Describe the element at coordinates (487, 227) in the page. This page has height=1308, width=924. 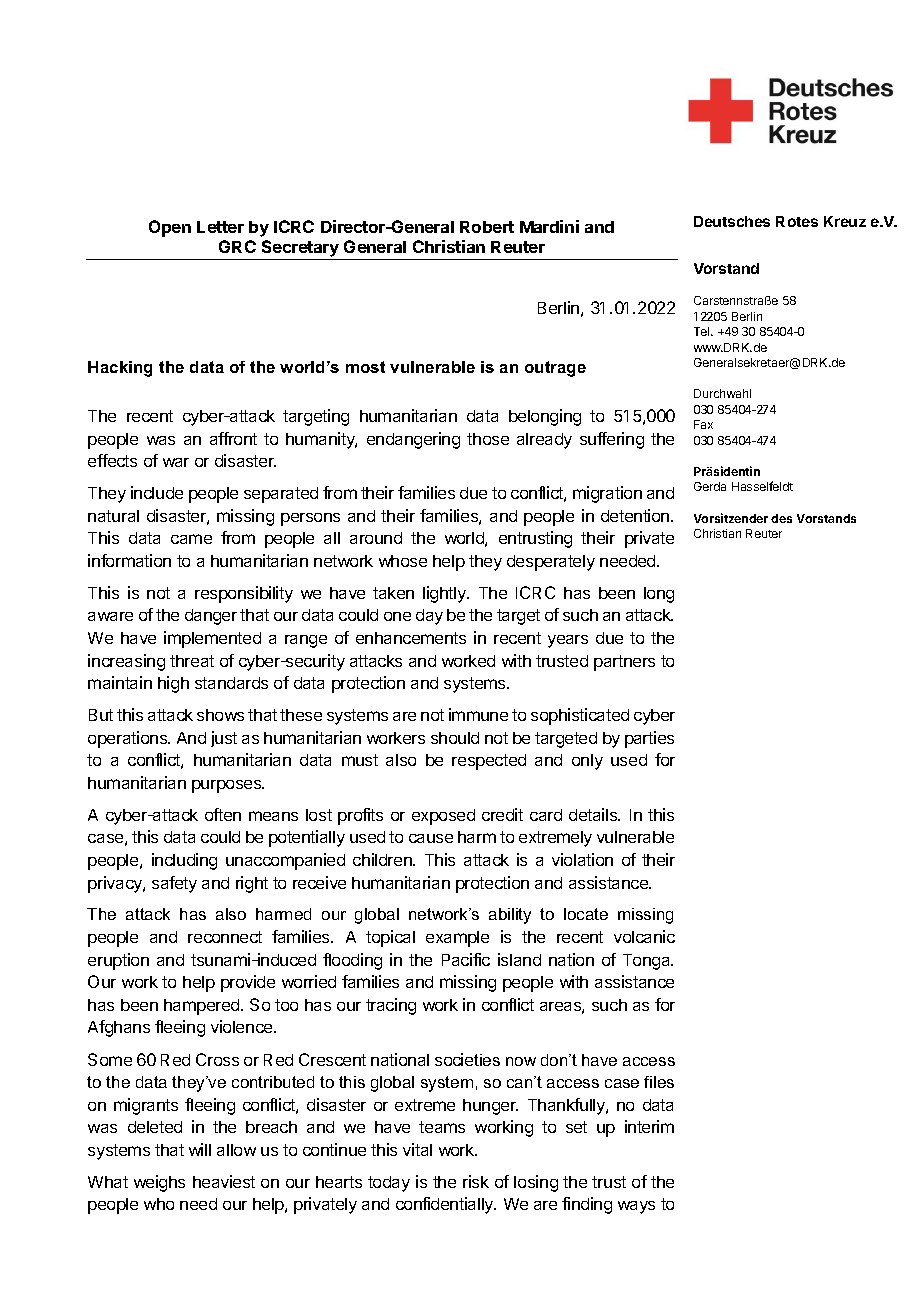
I see `Robert` at that location.
